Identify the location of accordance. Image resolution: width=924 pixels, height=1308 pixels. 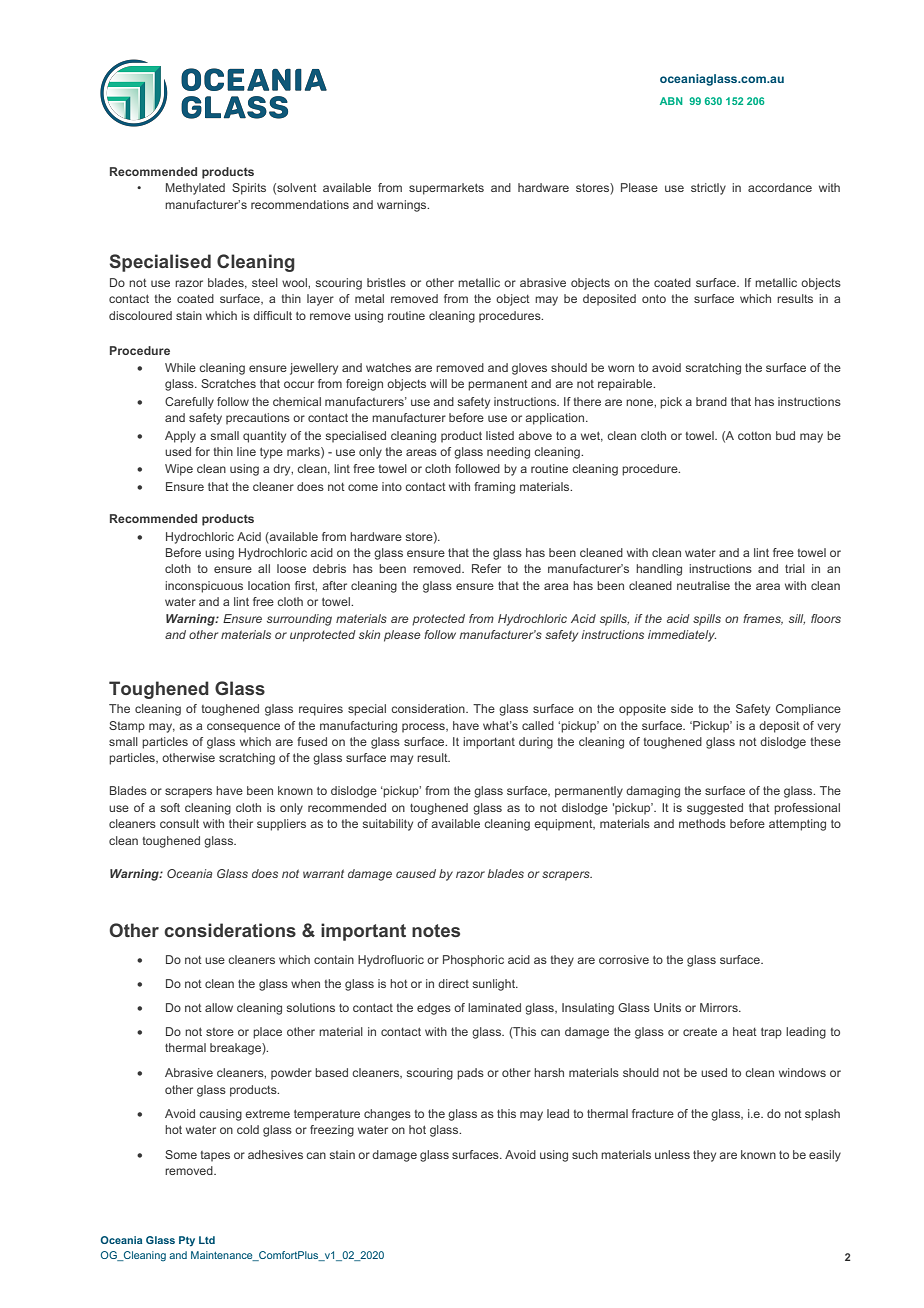
(780, 187).
